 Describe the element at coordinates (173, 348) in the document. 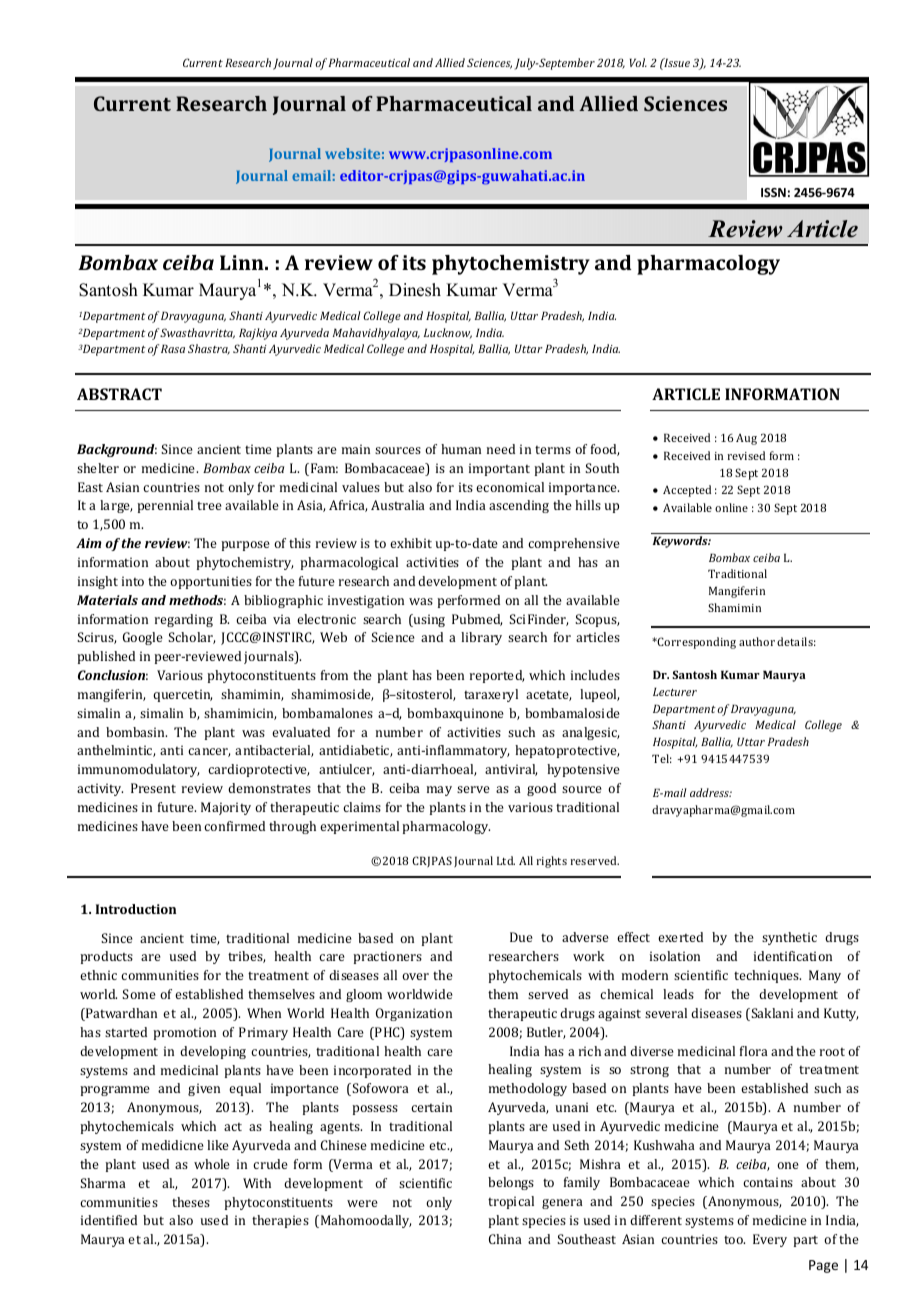

I see `Rasa` at that location.
